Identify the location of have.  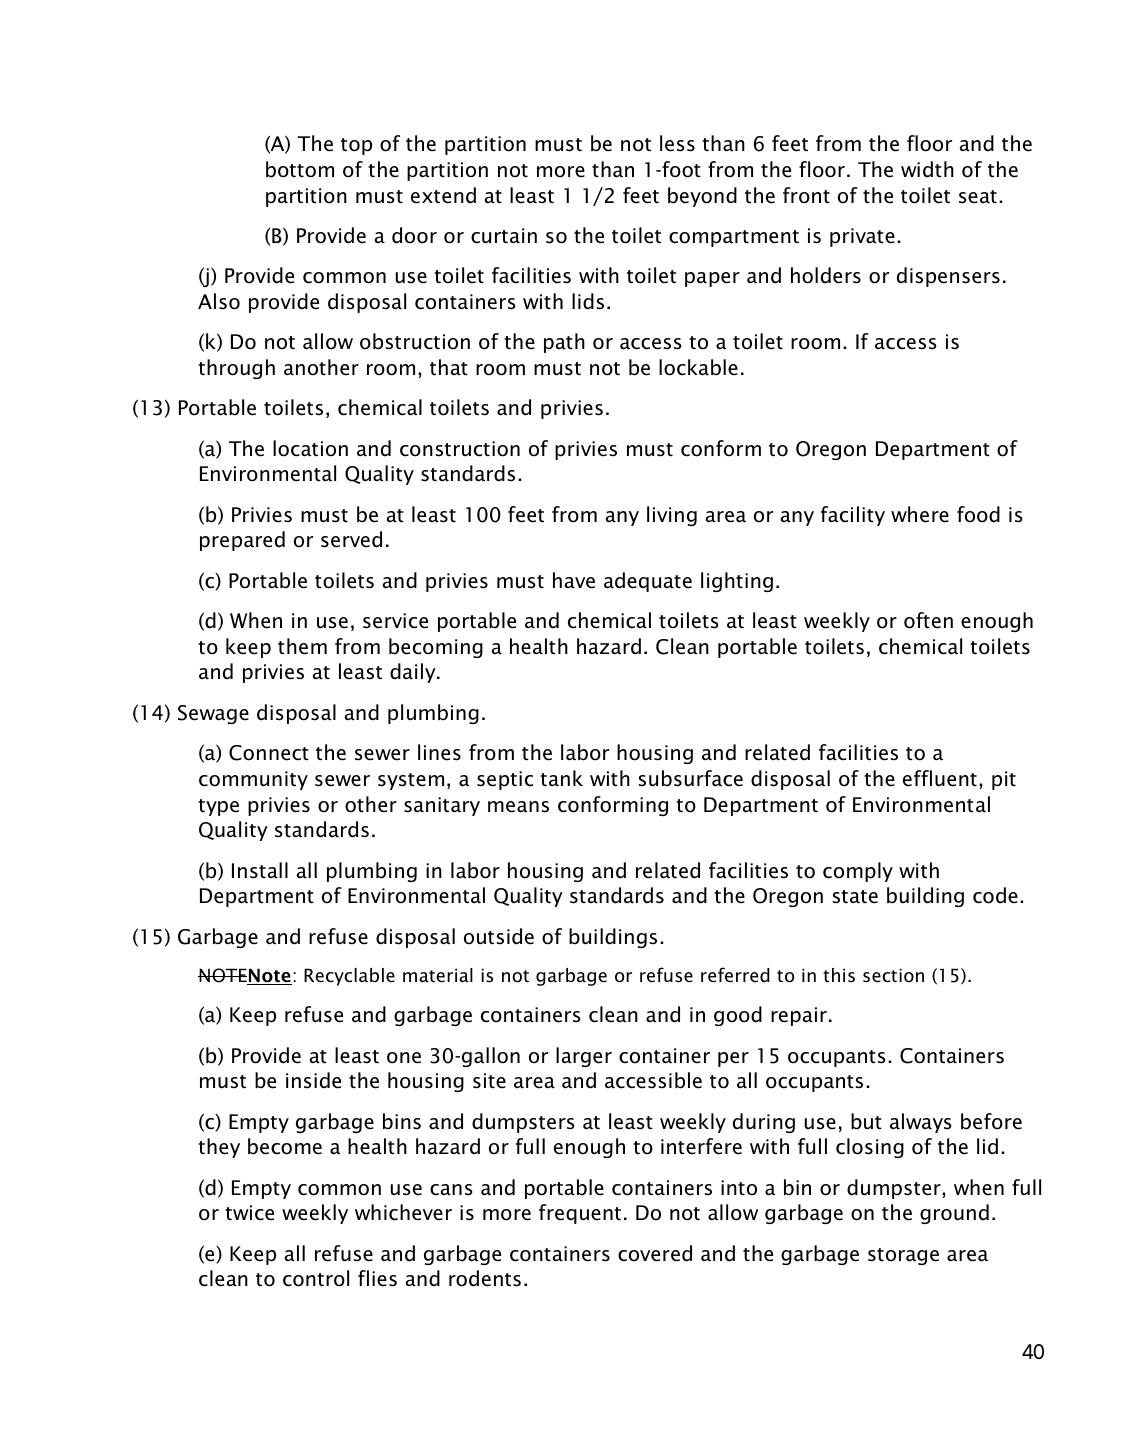
(574, 580).
